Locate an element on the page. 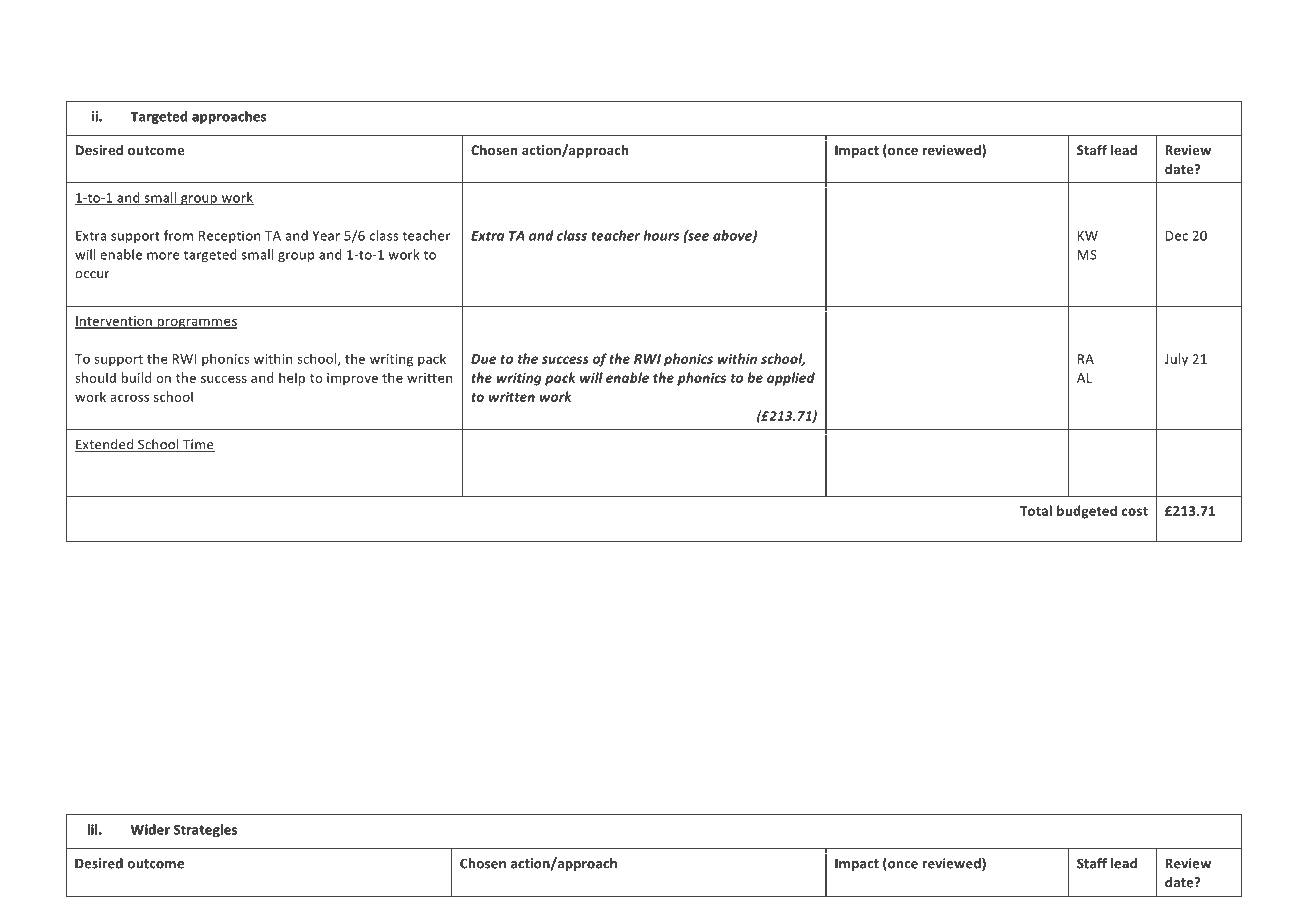  hours is located at coordinates (661, 235).
